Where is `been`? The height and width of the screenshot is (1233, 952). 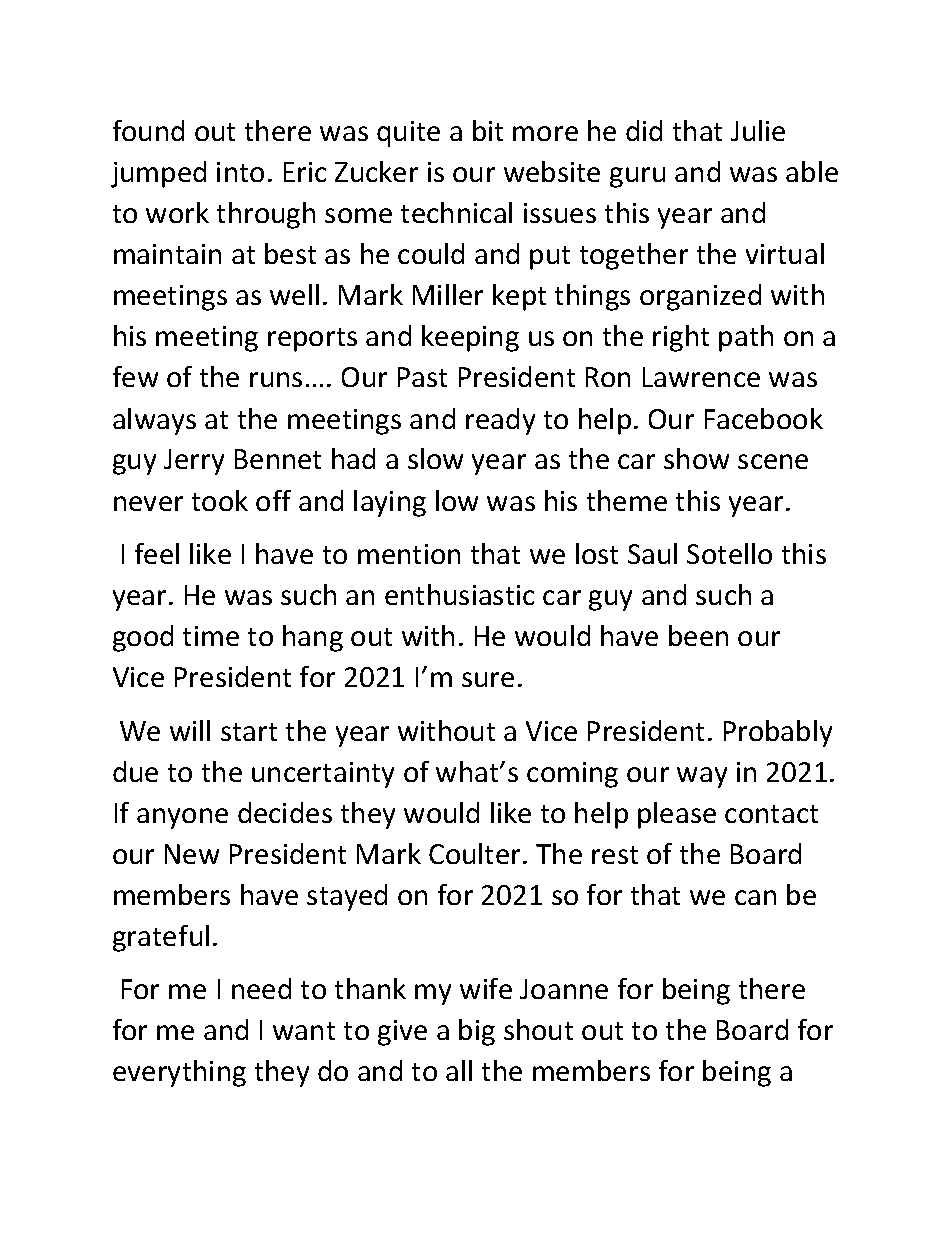 been is located at coordinates (698, 635).
